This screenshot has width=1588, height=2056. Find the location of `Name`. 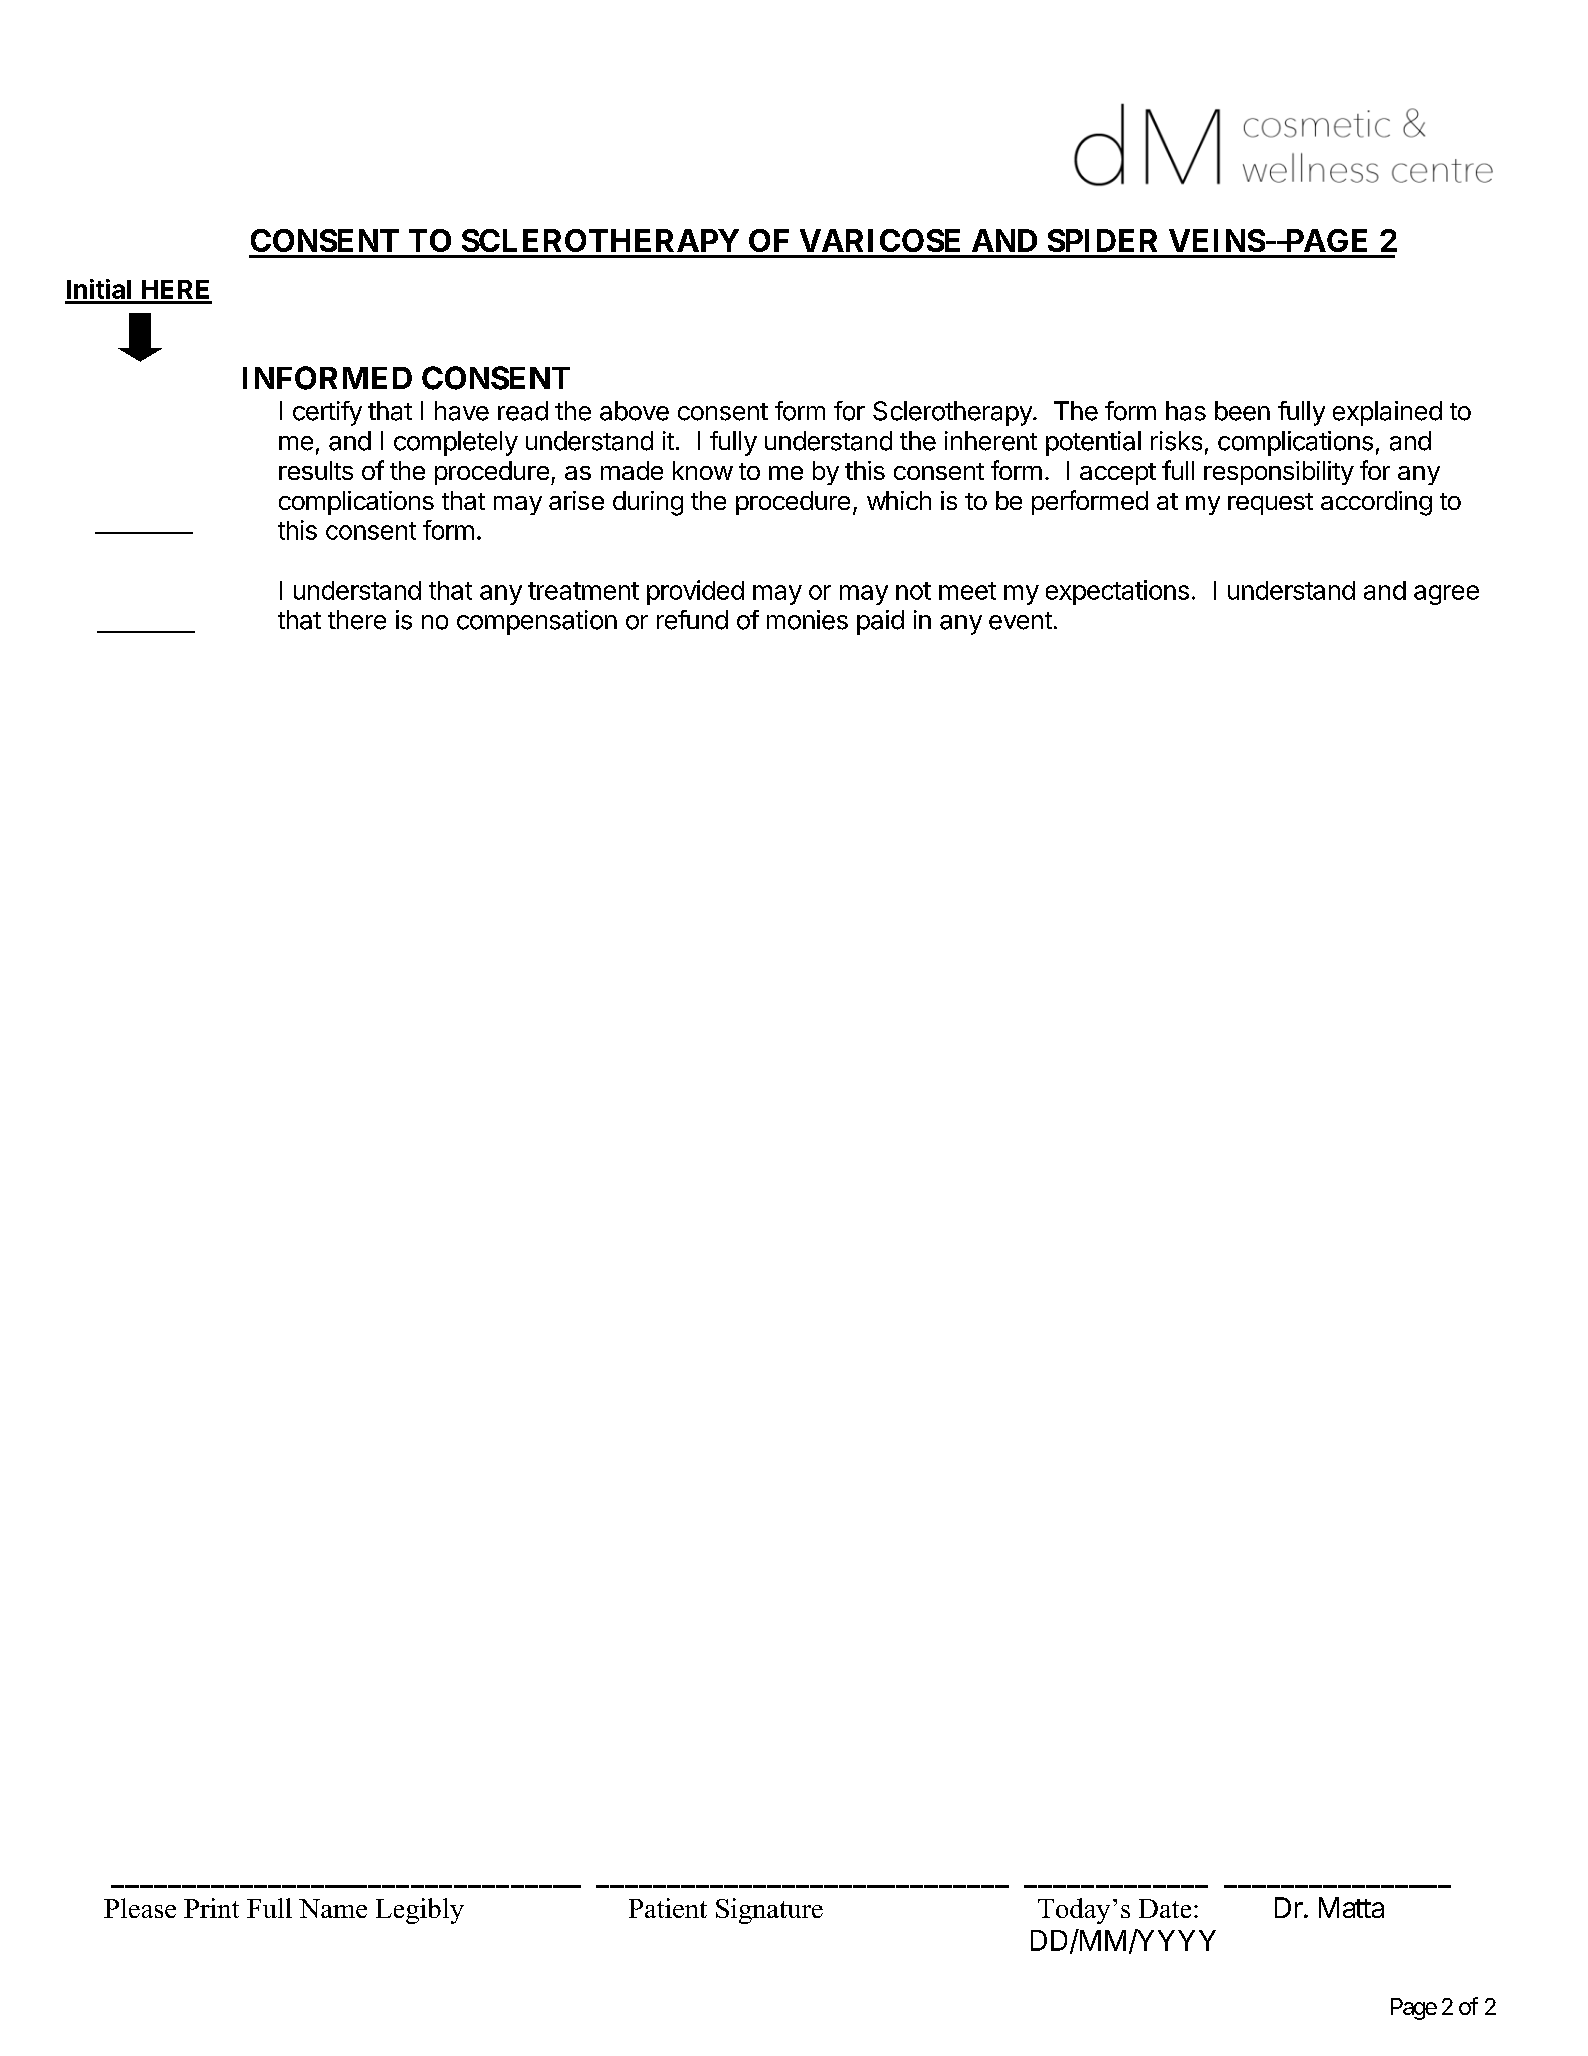

Name is located at coordinates (333, 1908).
